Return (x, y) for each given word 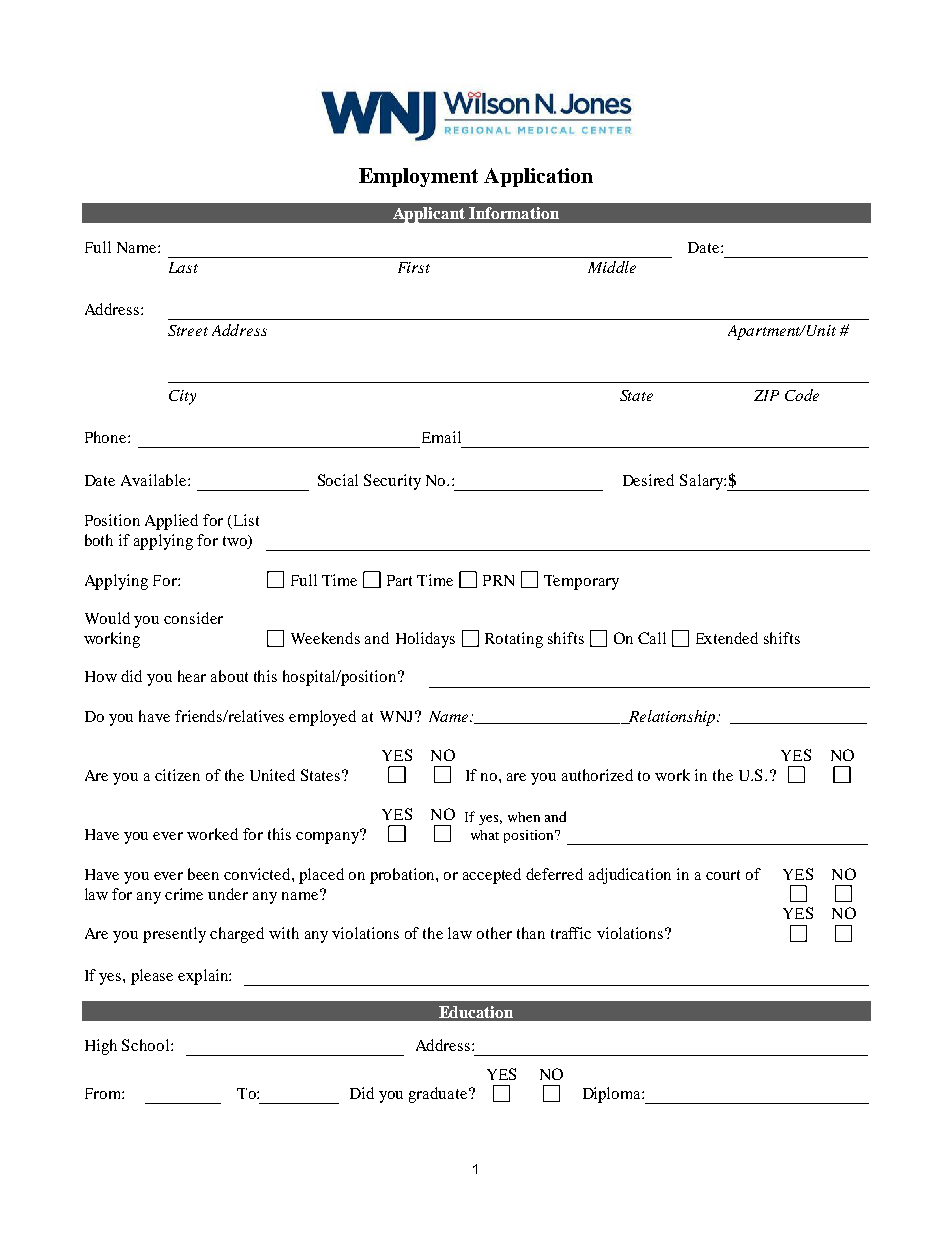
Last (183, 267)
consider (193, 618)
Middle (612, 267)
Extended (727, 638)
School (147, 1045)
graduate (439, 1095)
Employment (418, 177)
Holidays (425, 640)
